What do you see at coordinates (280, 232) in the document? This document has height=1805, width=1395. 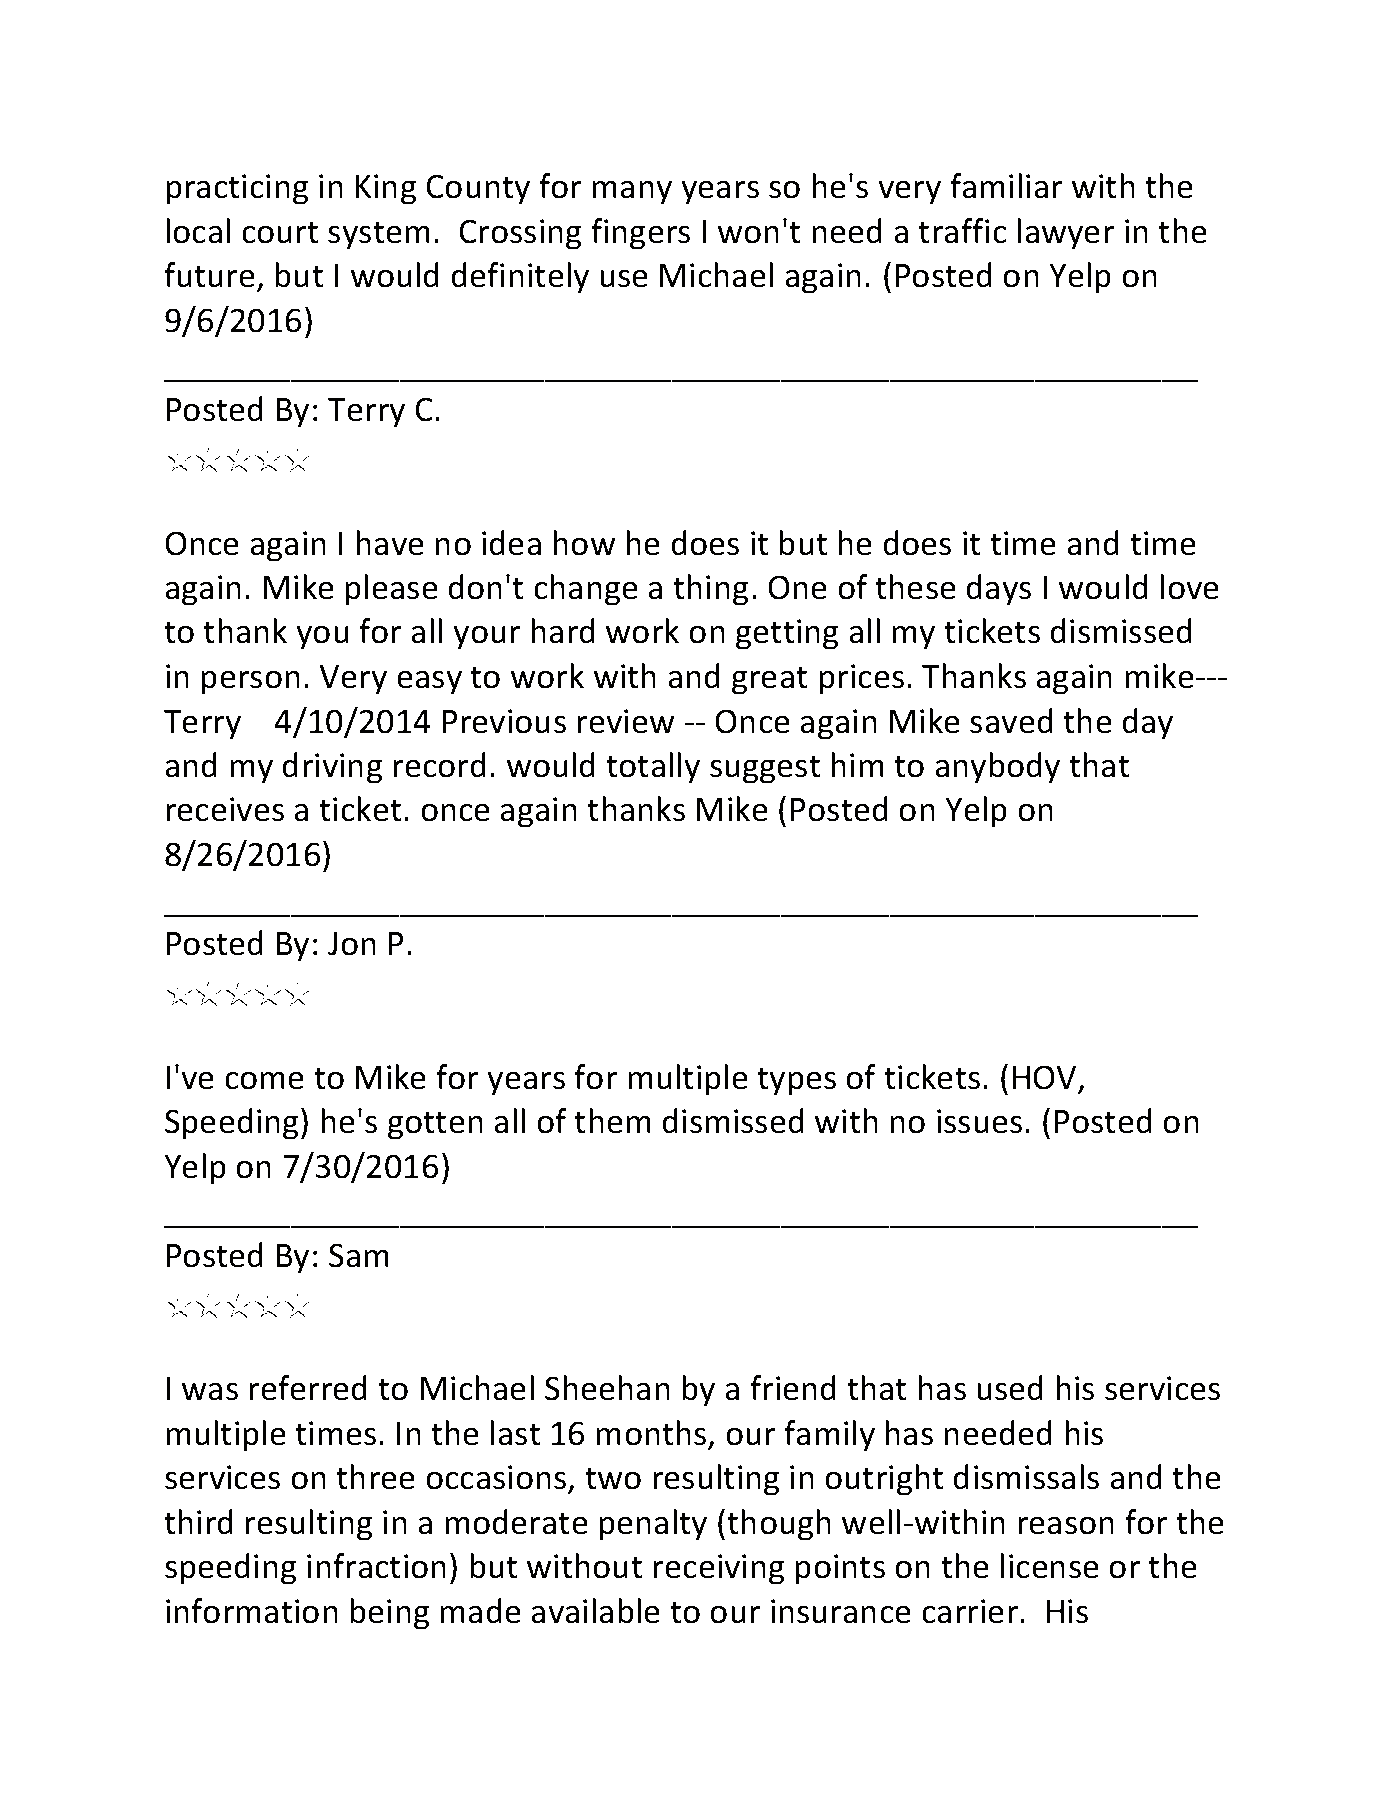 I see `court` at bounding box center [280, 232].
